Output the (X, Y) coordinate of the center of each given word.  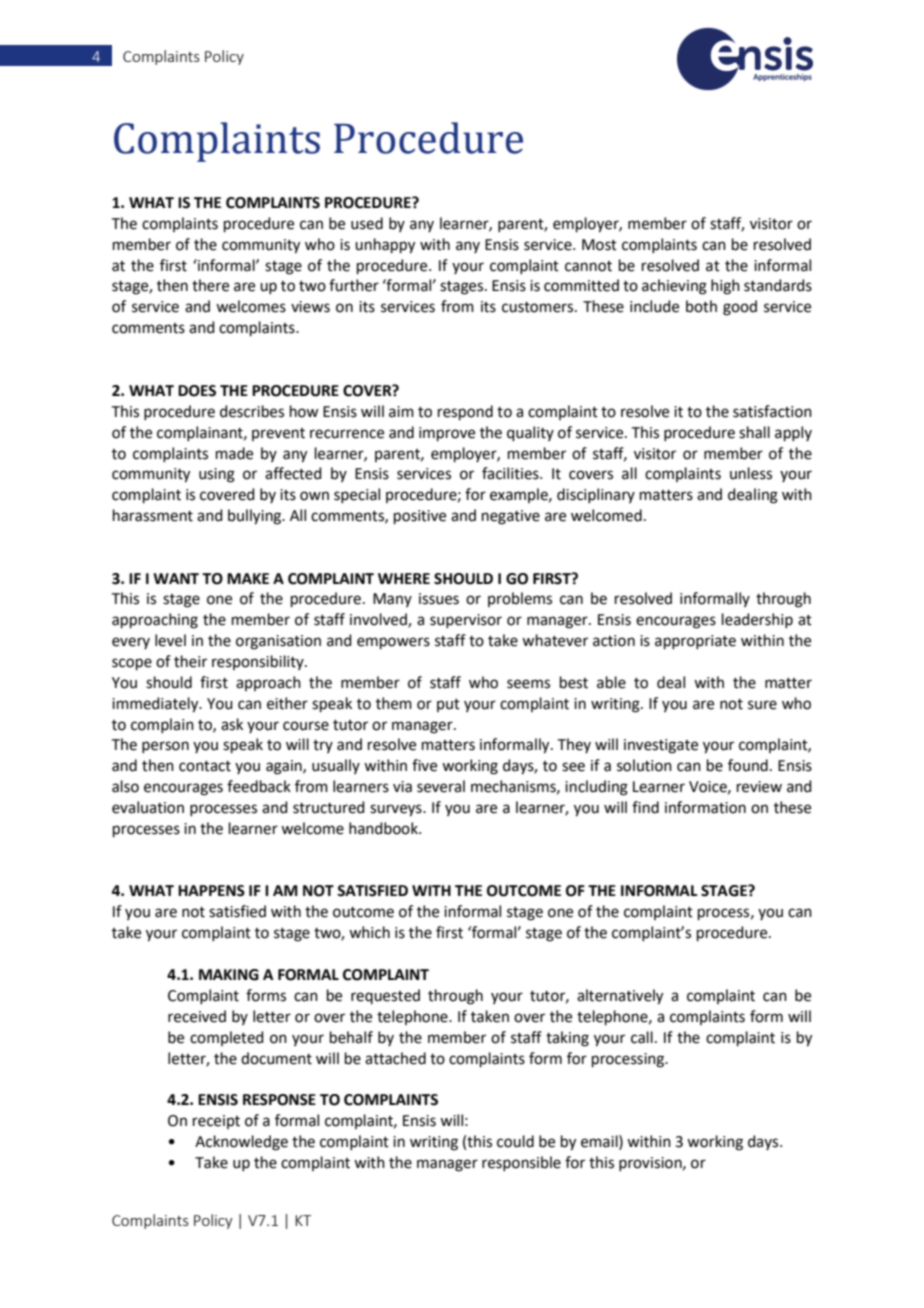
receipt (216, 1122)
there (210, 285)
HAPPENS (211, 891)
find (645, 807)
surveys (397, 810)
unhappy (385, 246)
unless (751, 473)
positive (420, 517)
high (725, 287)
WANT (176, 578)
